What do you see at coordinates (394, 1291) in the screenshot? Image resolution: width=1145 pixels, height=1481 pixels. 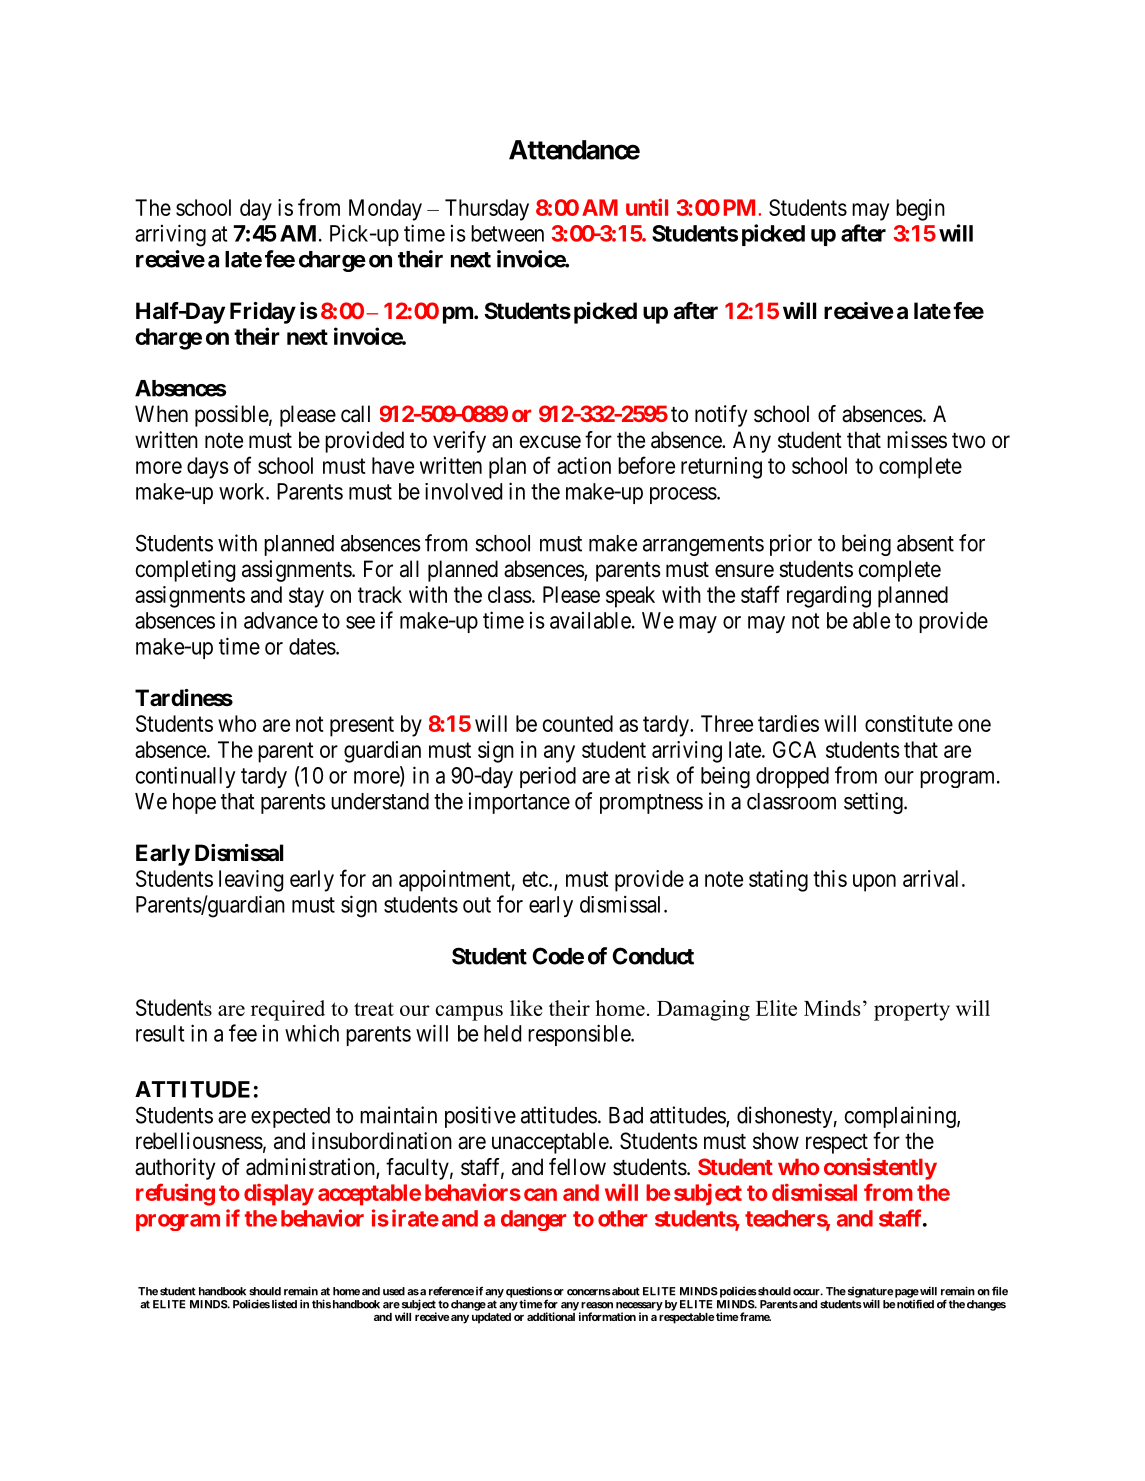 I see `used` at bounding box center [394, 1291].
